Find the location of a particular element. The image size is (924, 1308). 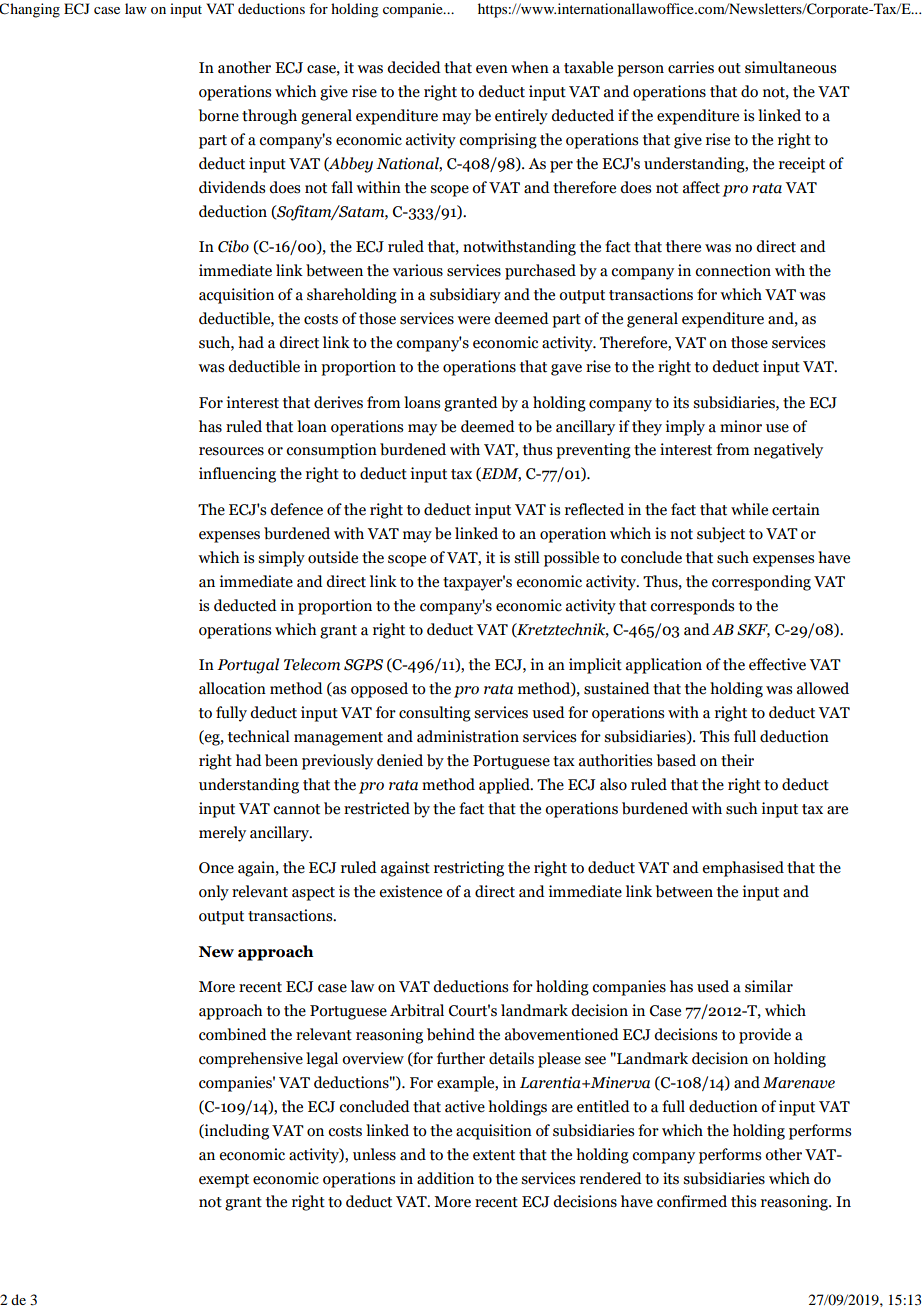

through is located at coordinates (269, 117).
